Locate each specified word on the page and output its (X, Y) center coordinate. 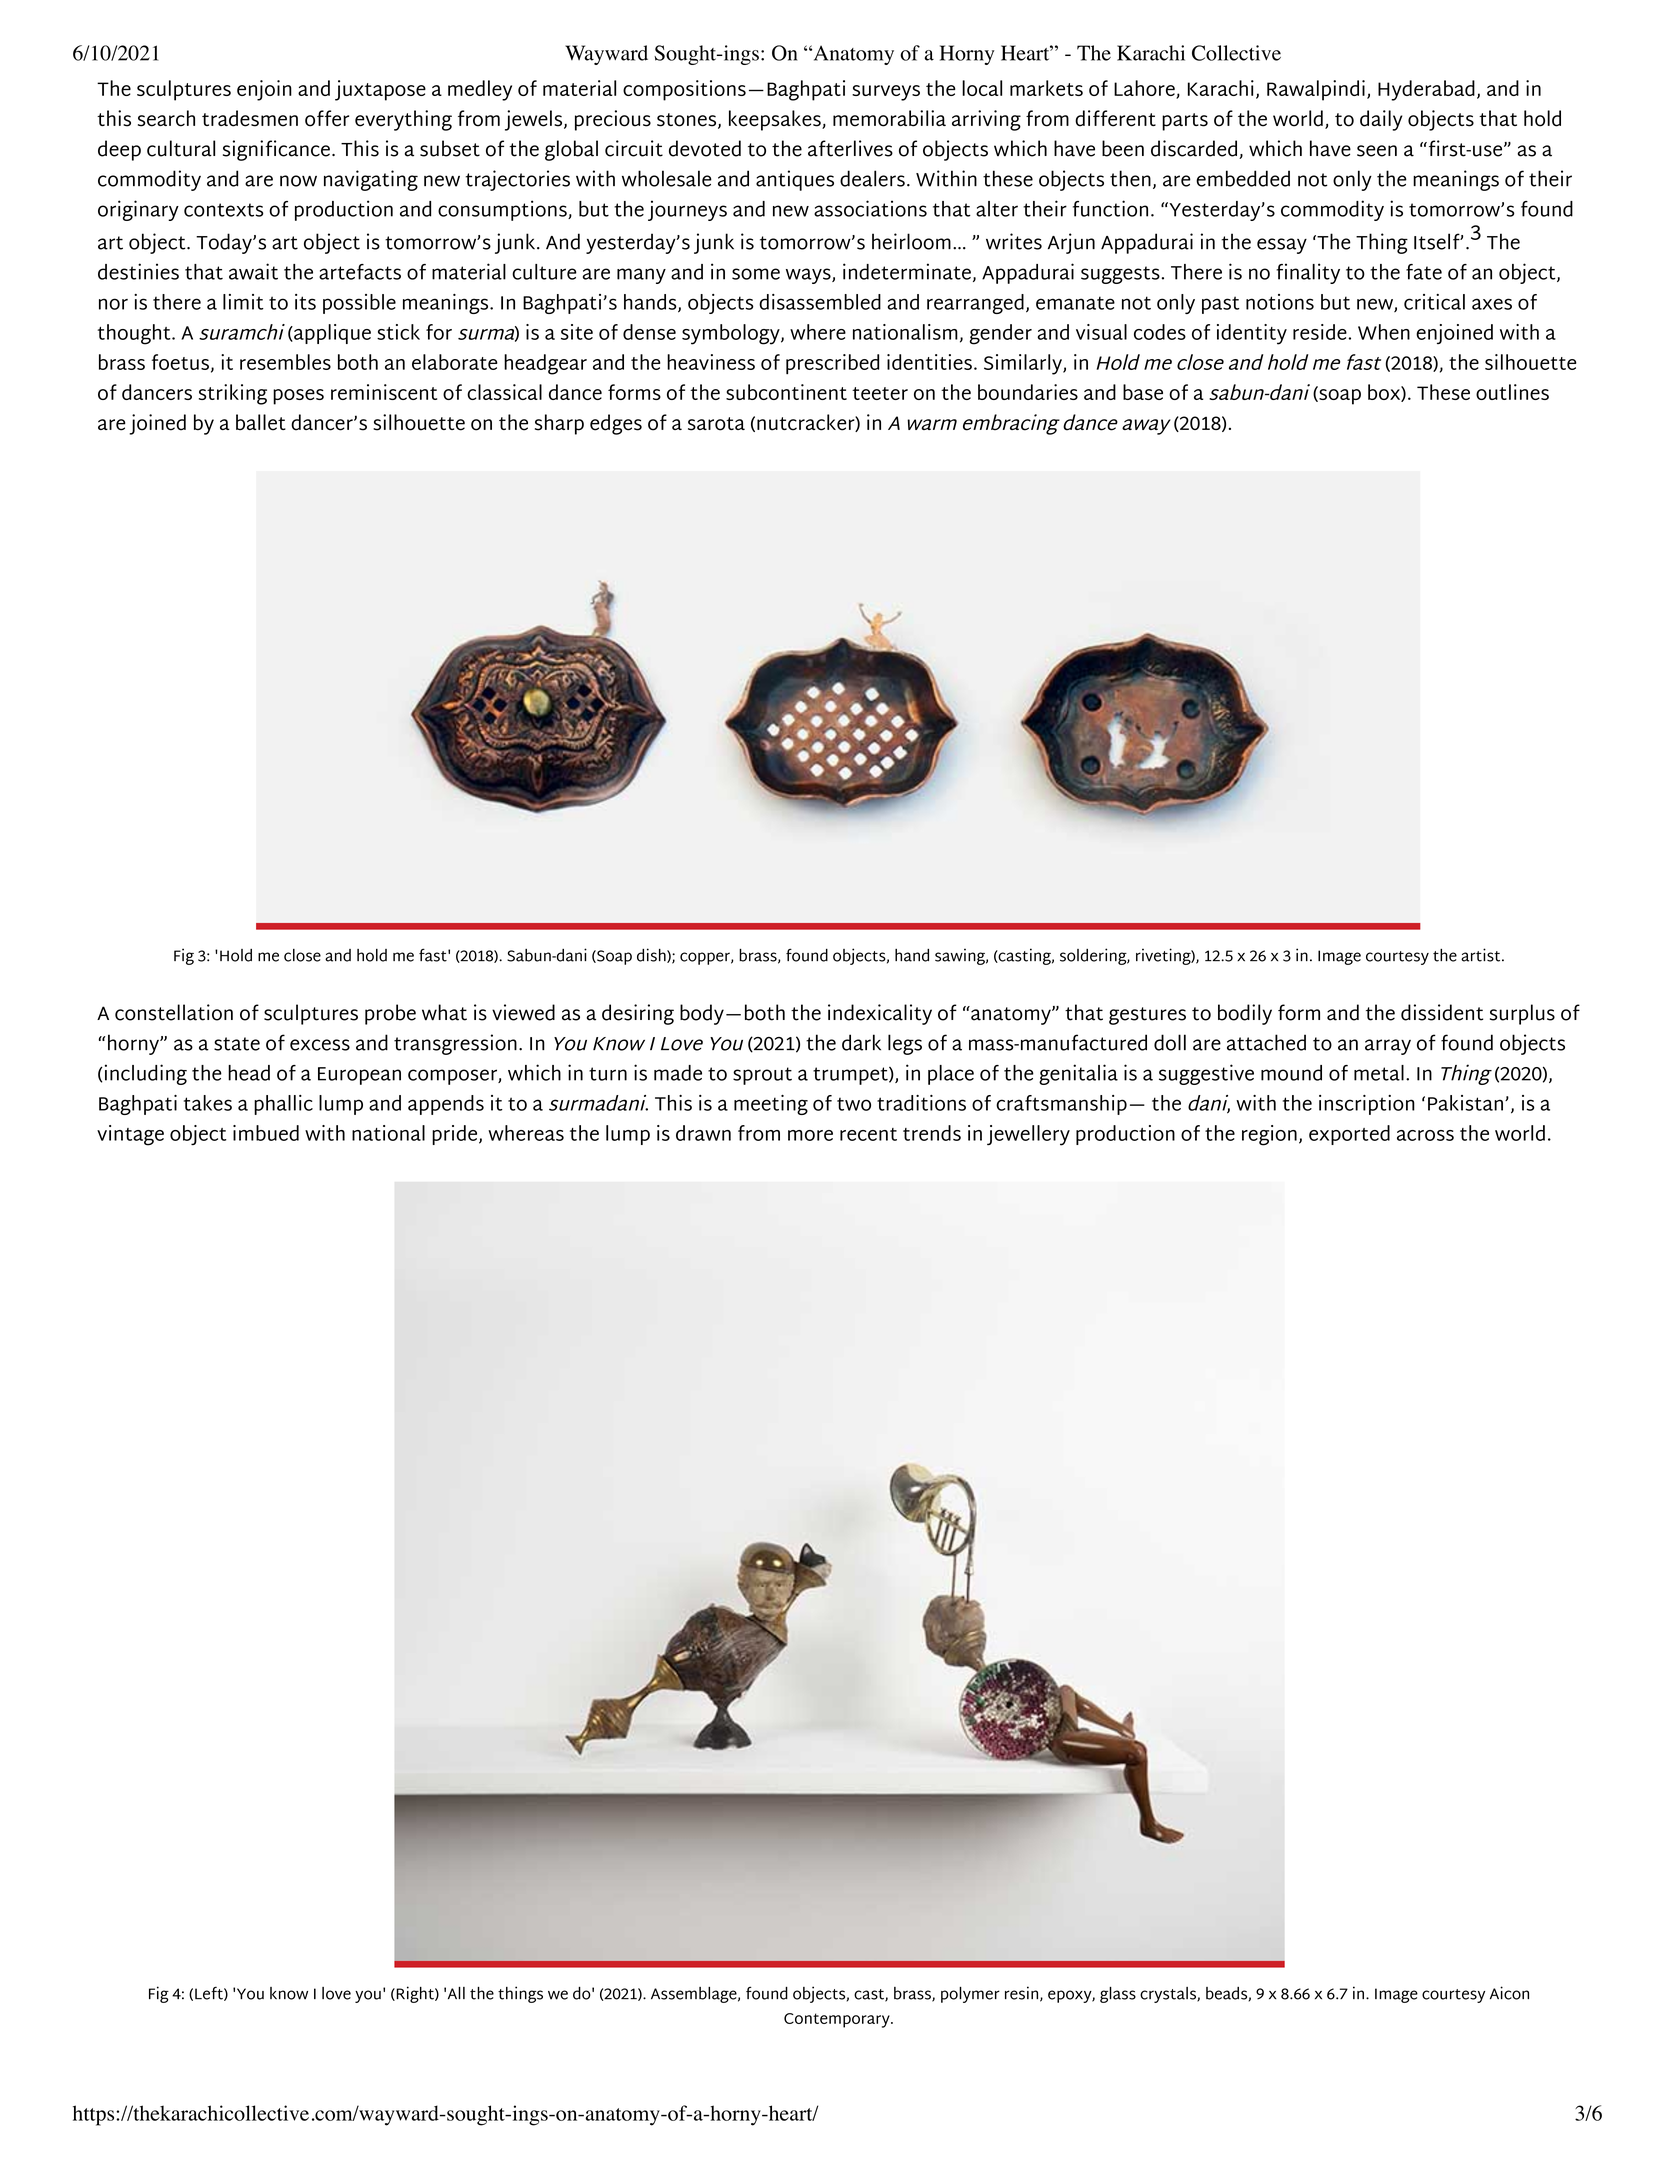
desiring (638, 1014)
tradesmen (250, 118)
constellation (174, 1012)
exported (1349, 1135)
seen (1377, 151)
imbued (266, 1133)
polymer (970, 1995)
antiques (795, 180)
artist (1482, 955)
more (810, 1135)
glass (1118, 1995)
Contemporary (838, 2020)
